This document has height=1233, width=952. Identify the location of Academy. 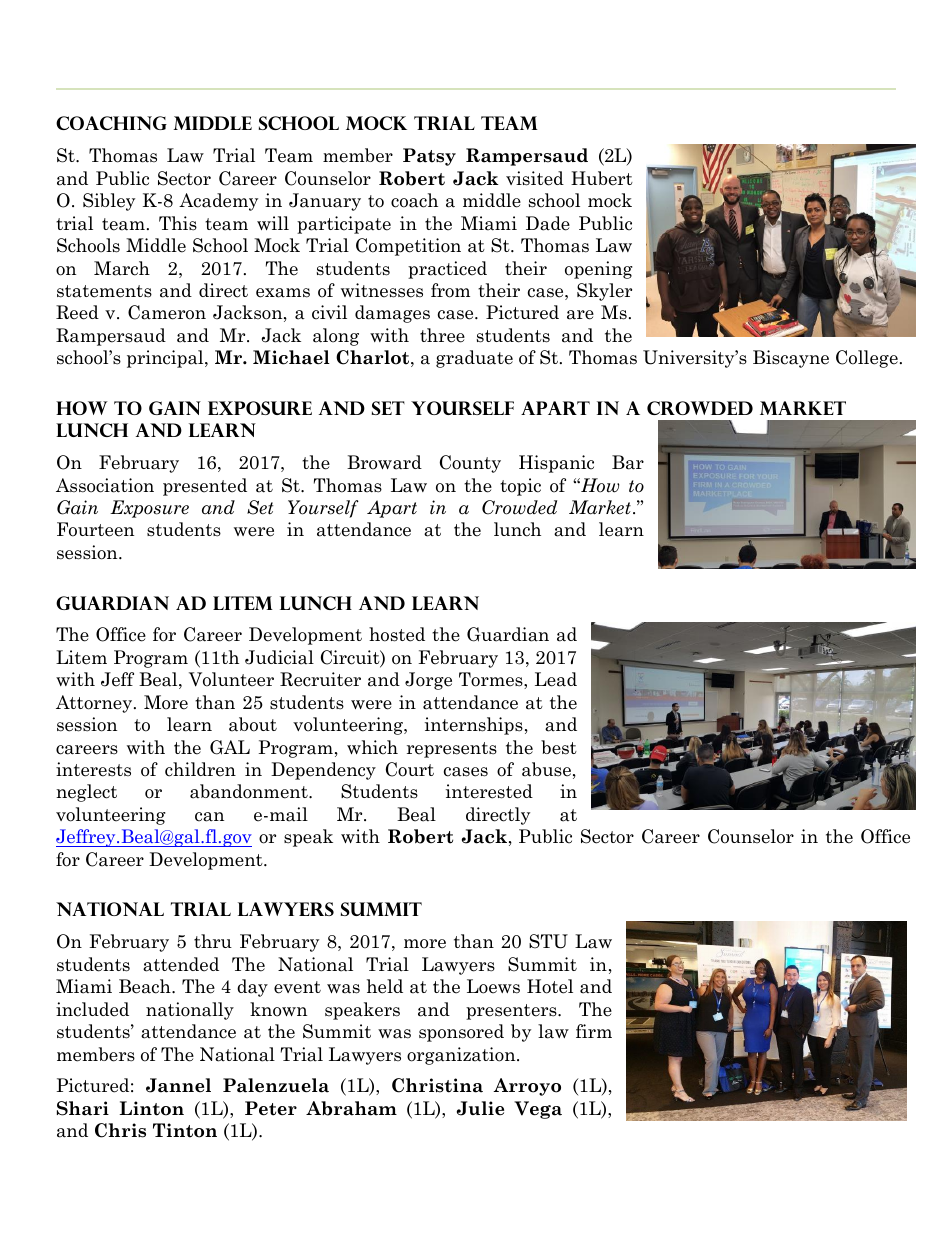
(218, 202).
